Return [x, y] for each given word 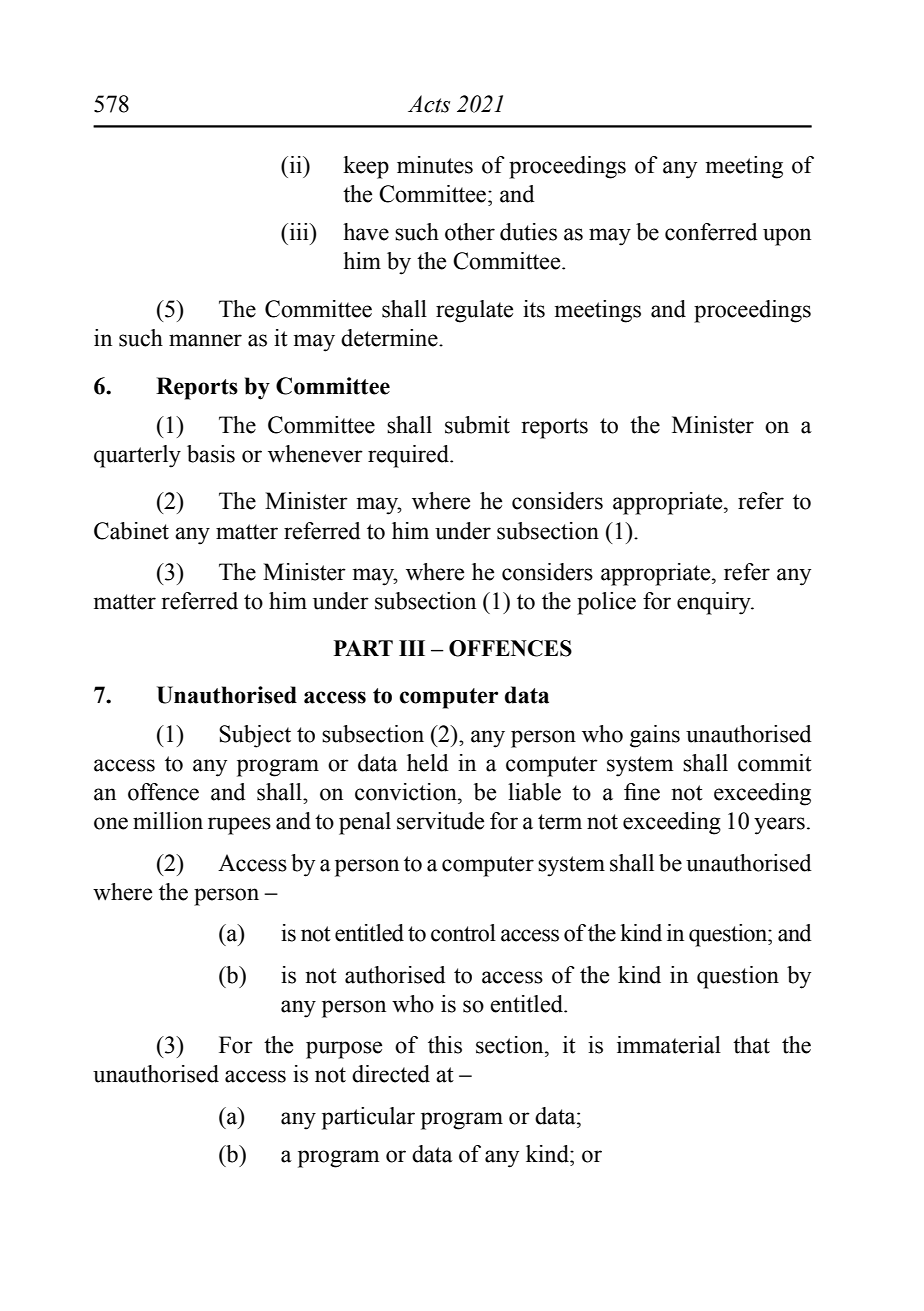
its [534, 309]
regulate [474, 311]
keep [366, 167]
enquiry [715, 603]
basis [211, 454]
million [168, 821]
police [606, 603]
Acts [429, 104]
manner [205, 340]
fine [642, 792]
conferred [711, 232]
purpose [344, 1050]
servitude [440, 821]
